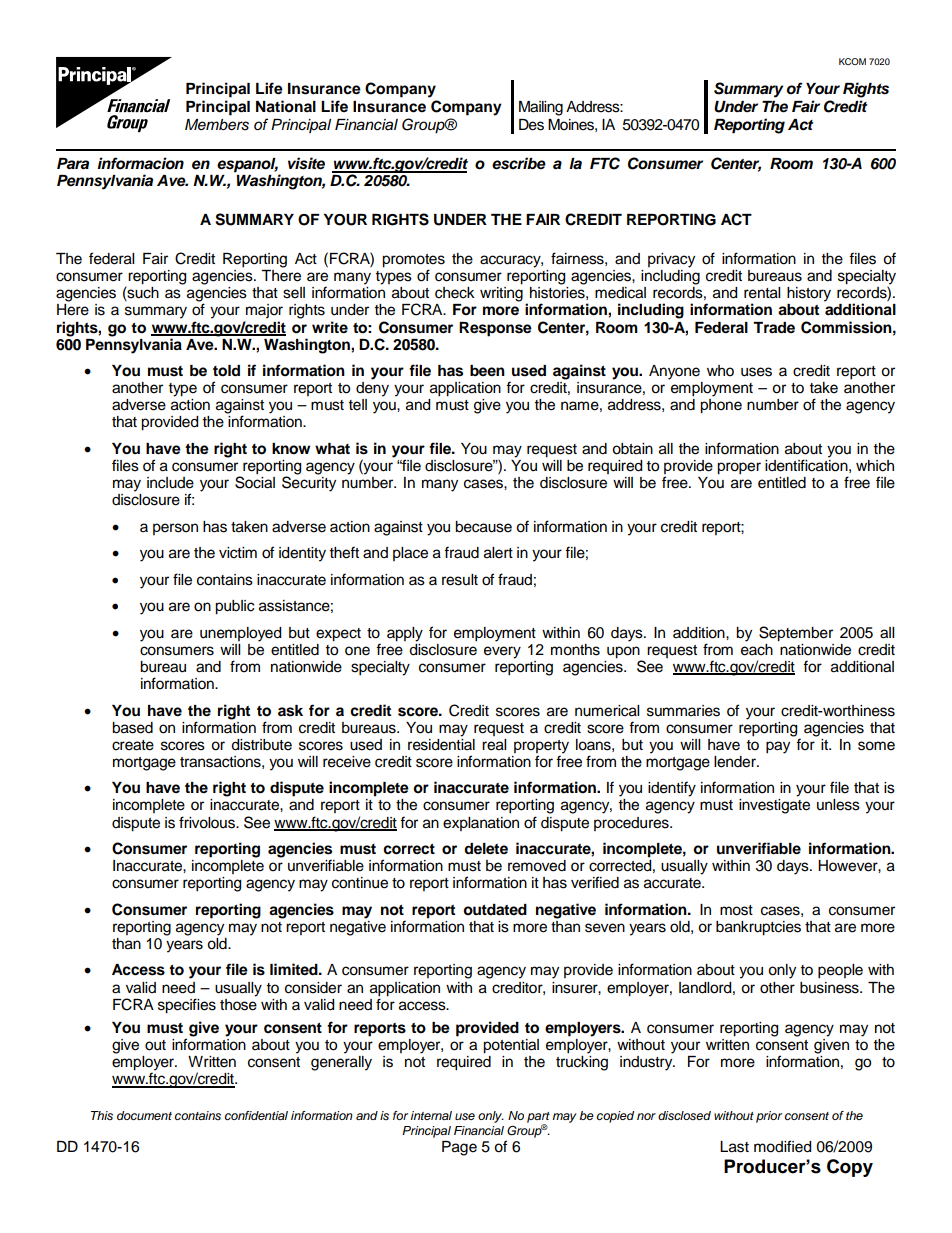  I want to click on modified, so click(782, 1146).
